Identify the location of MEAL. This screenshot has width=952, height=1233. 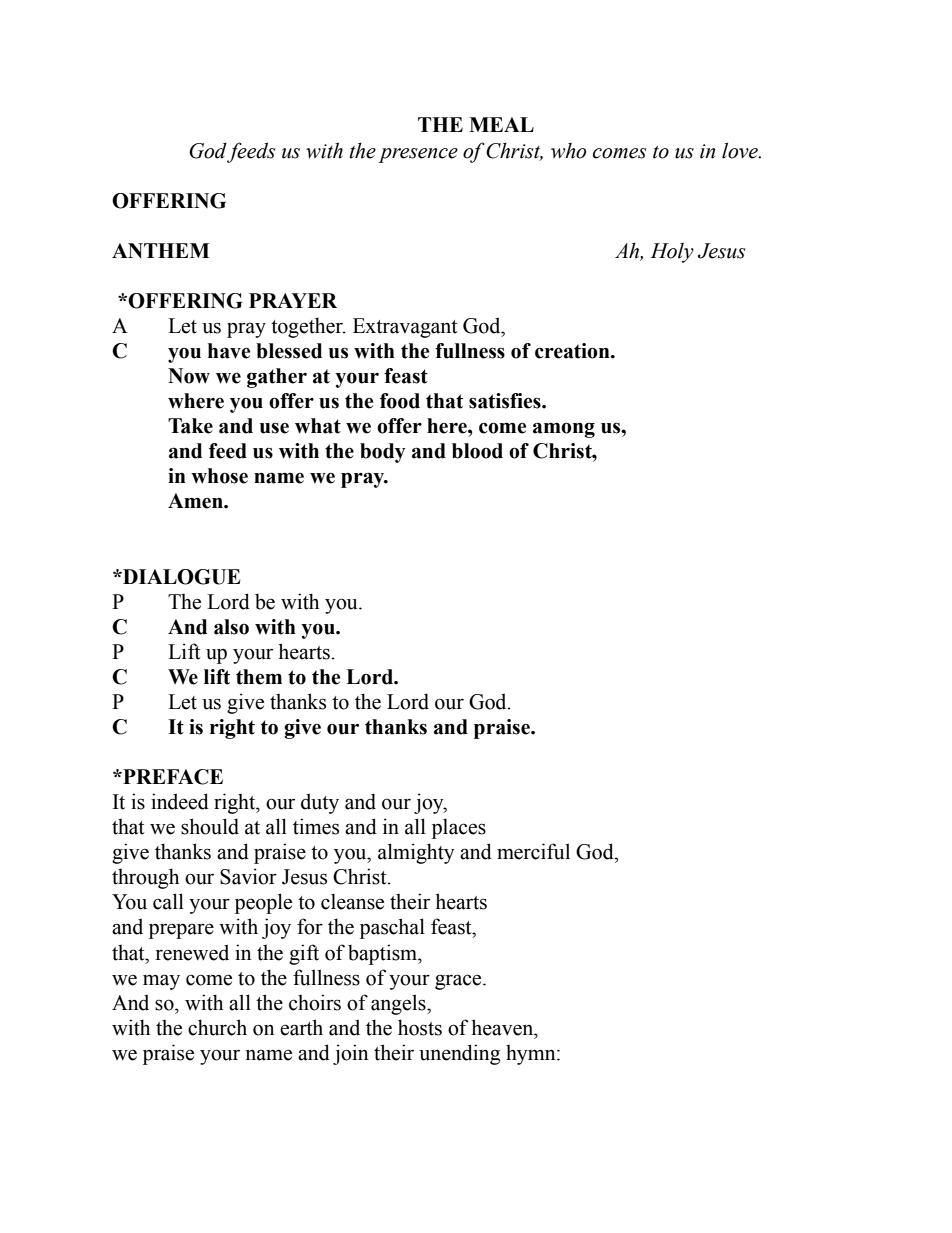
(501, 124).
